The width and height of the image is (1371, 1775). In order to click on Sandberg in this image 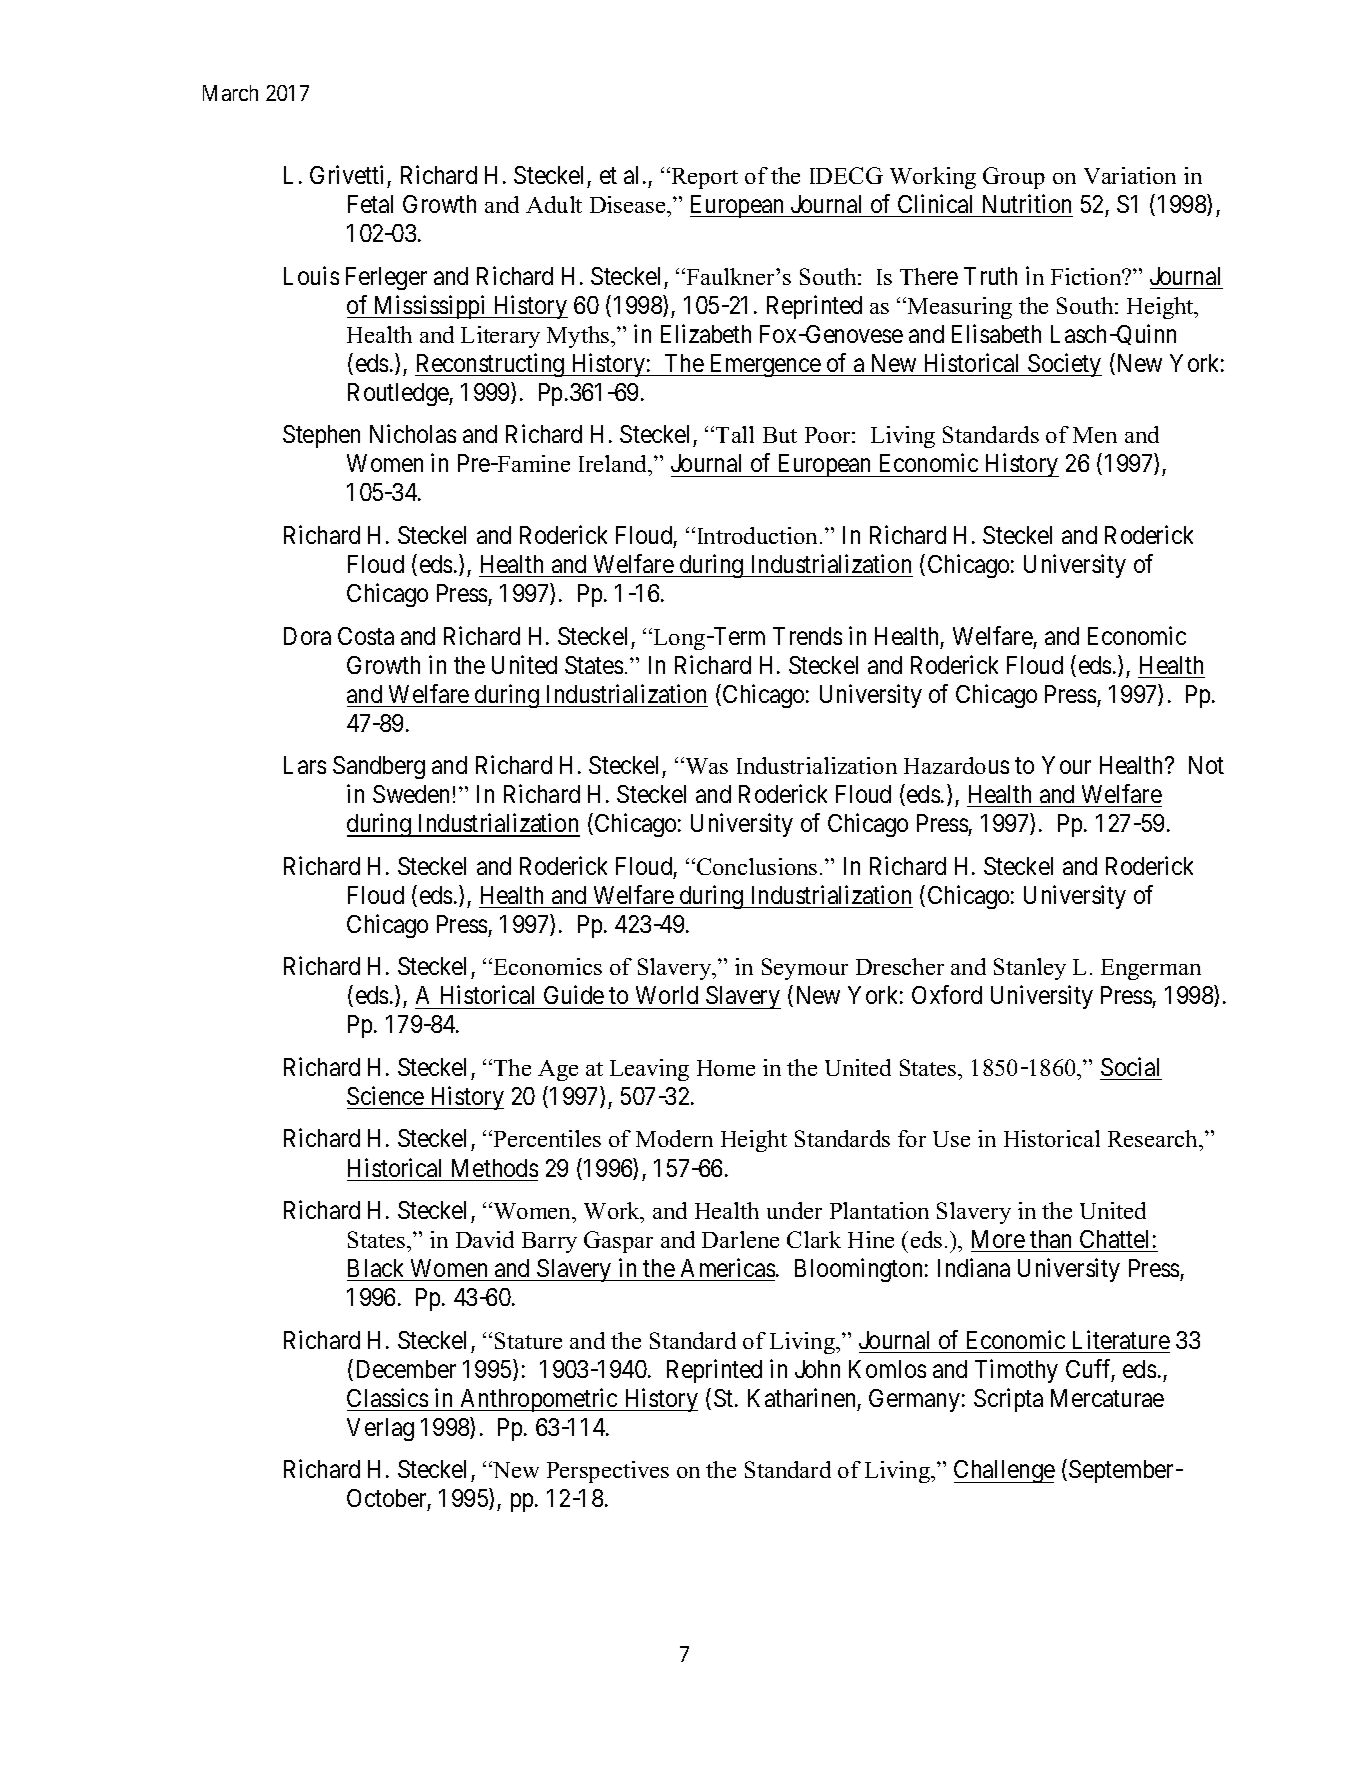, I will do `click(379, 767)`.
